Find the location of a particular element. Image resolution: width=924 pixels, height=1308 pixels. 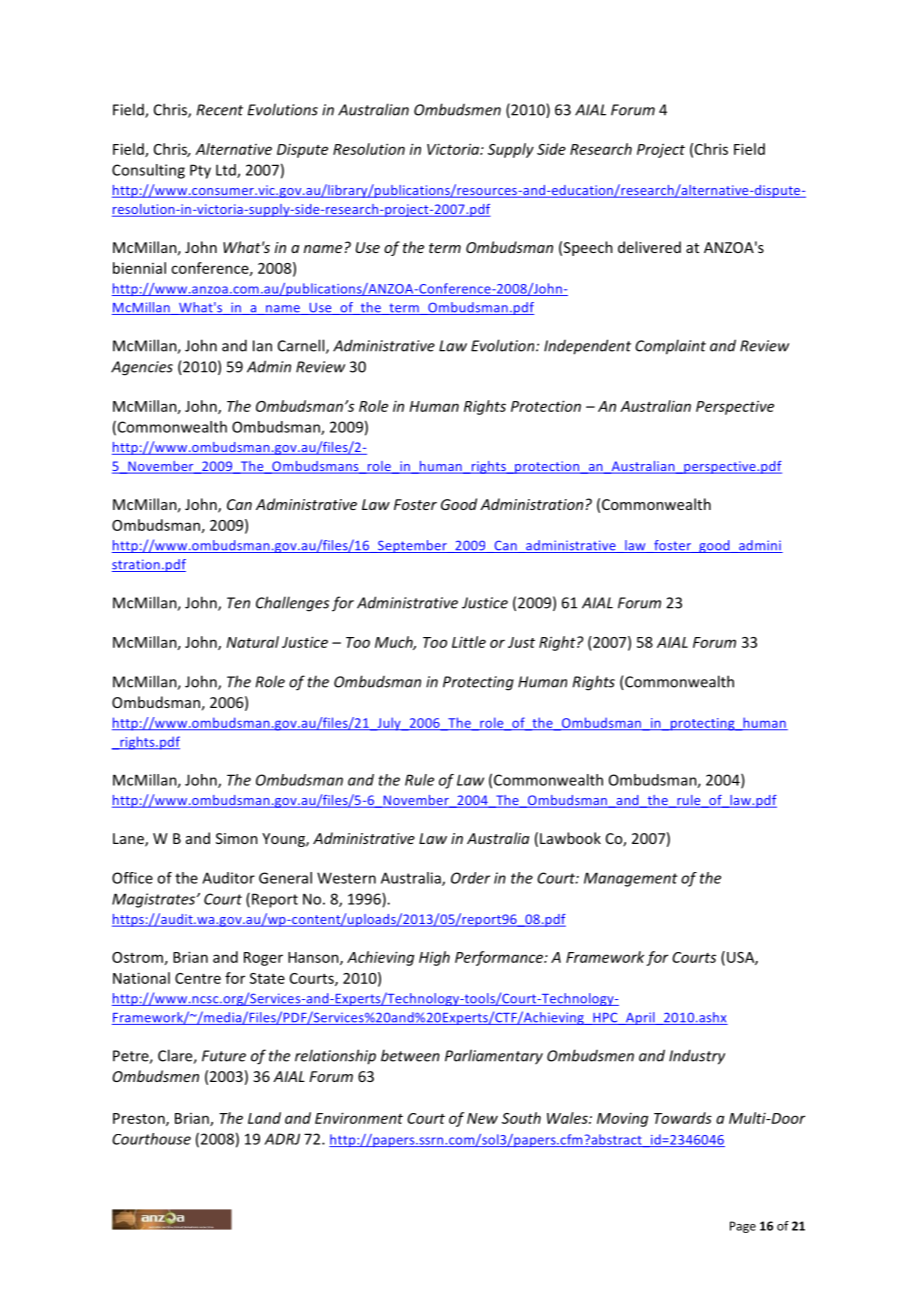

Agencies is located at coordinates (142, 368).
